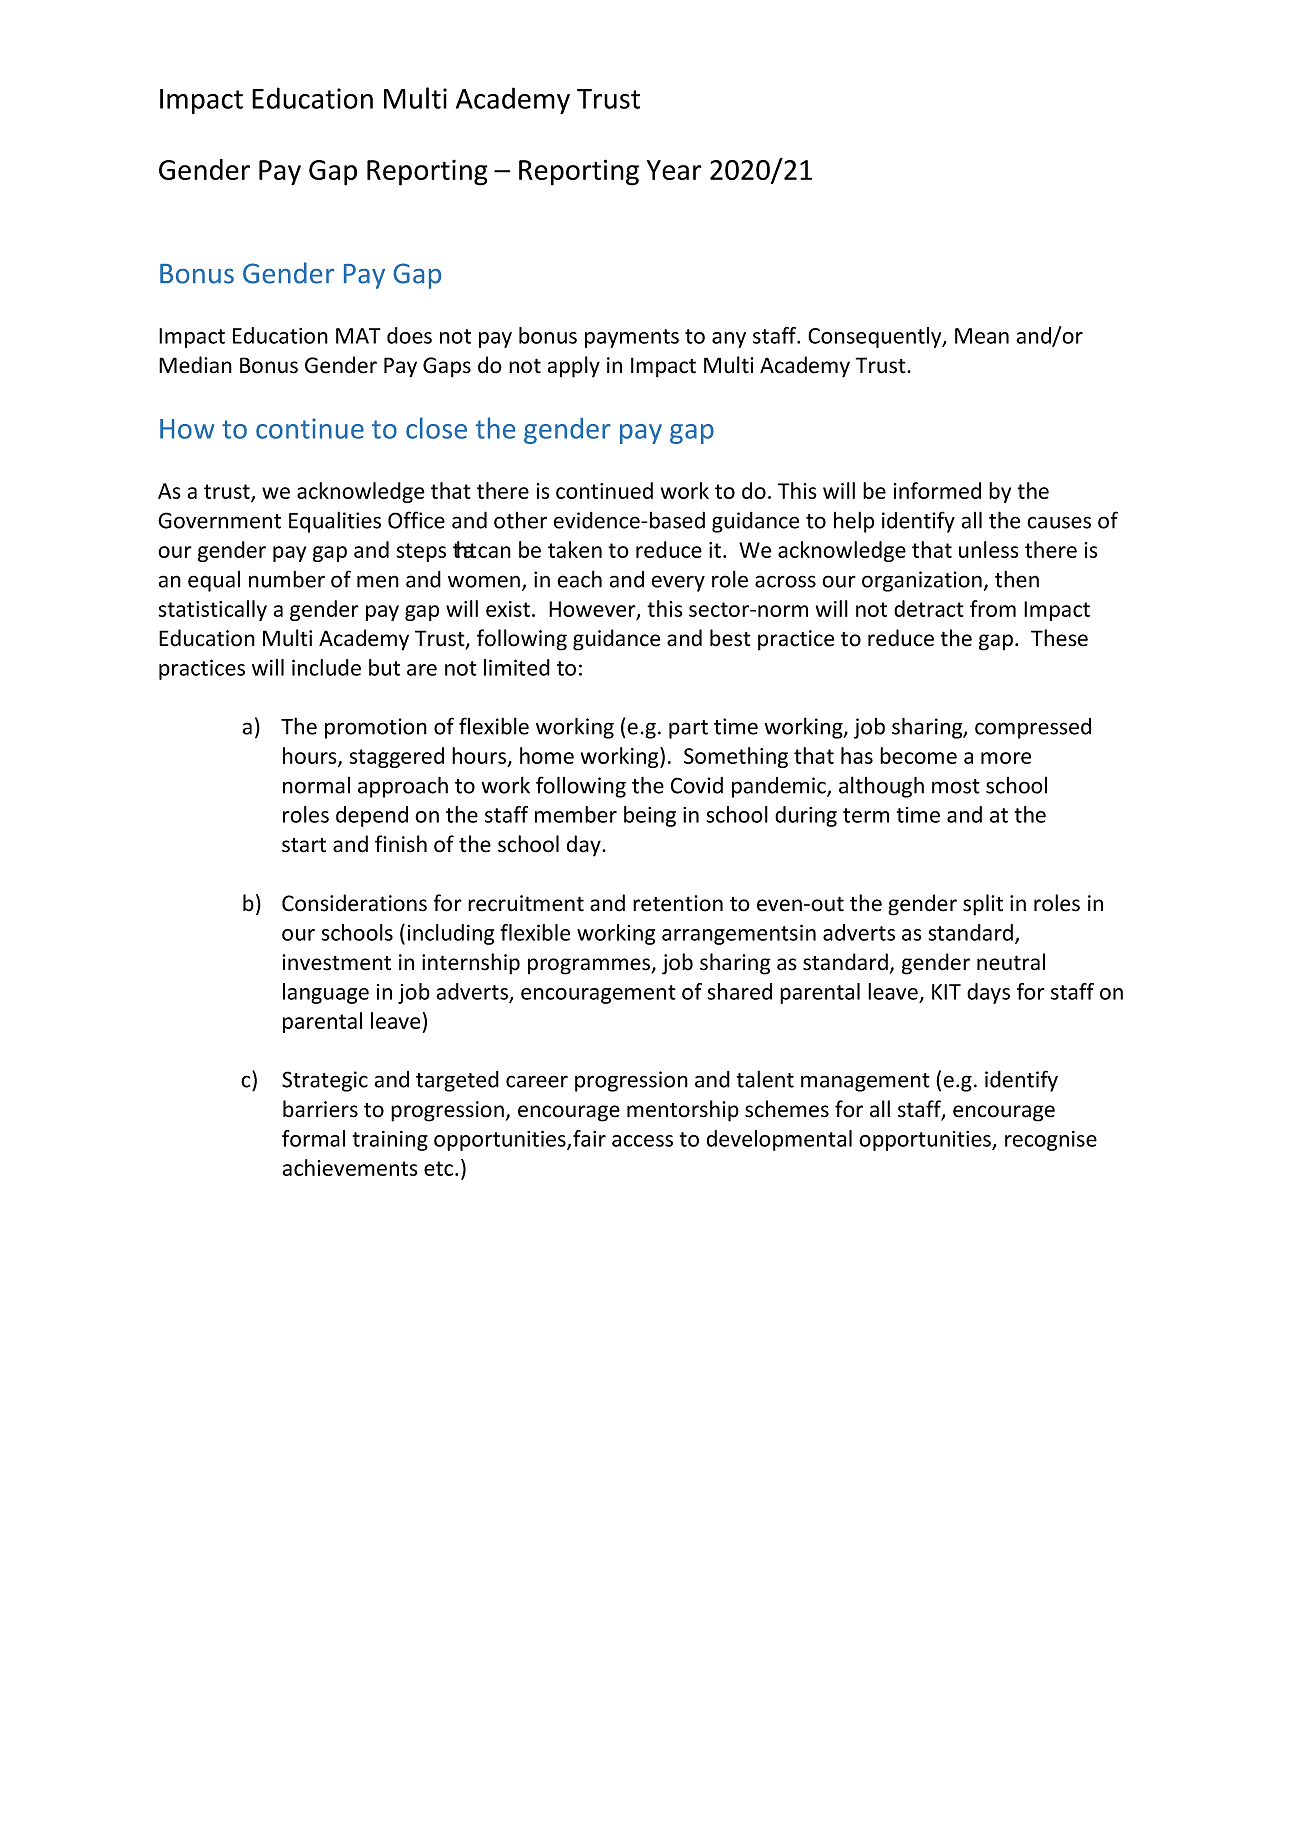 This page has width=1305, height=1846. Describe the element at coordinates (929, 608) in the page. I see `detract` at that location.
